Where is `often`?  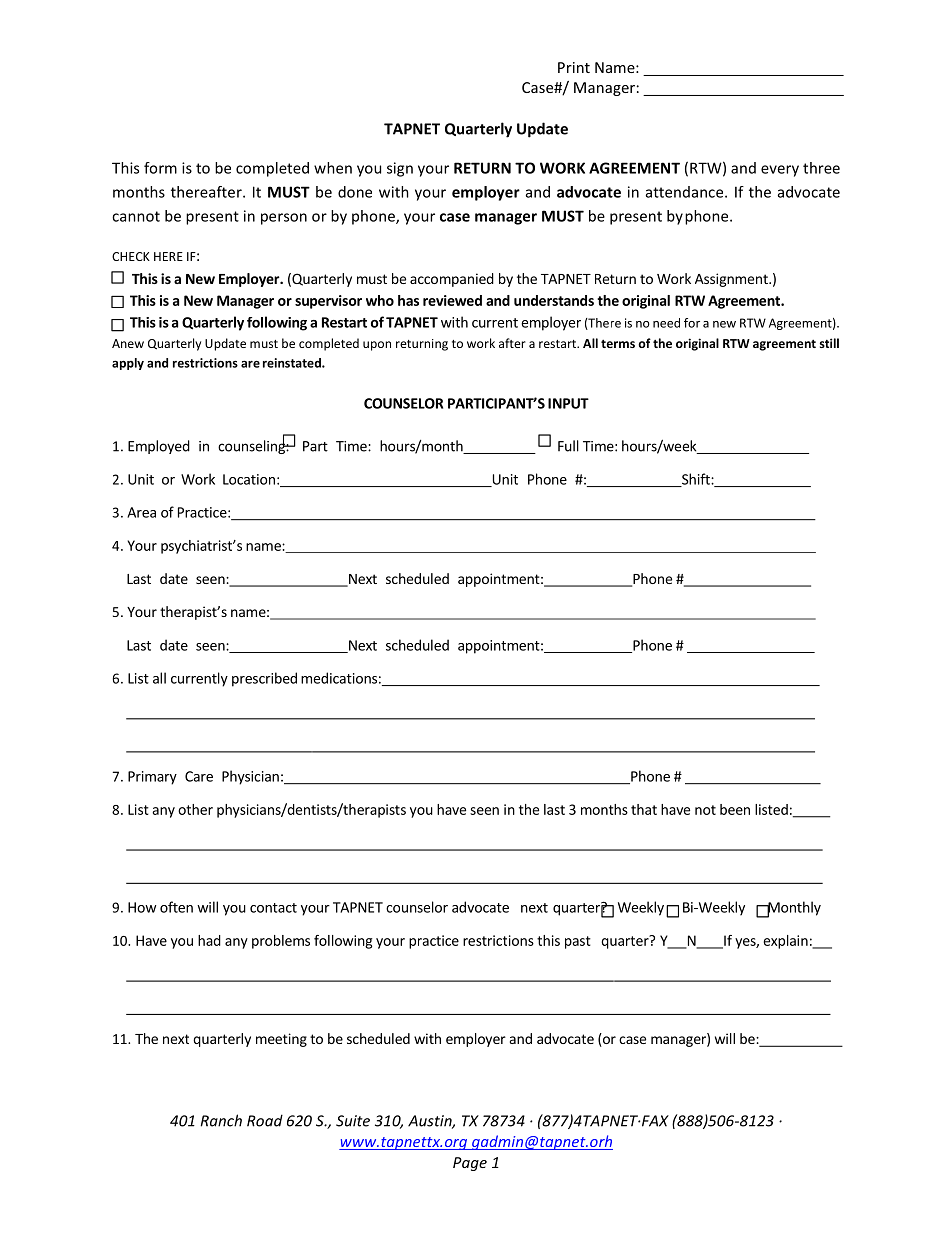
often is located at coordinates (176, 907).
